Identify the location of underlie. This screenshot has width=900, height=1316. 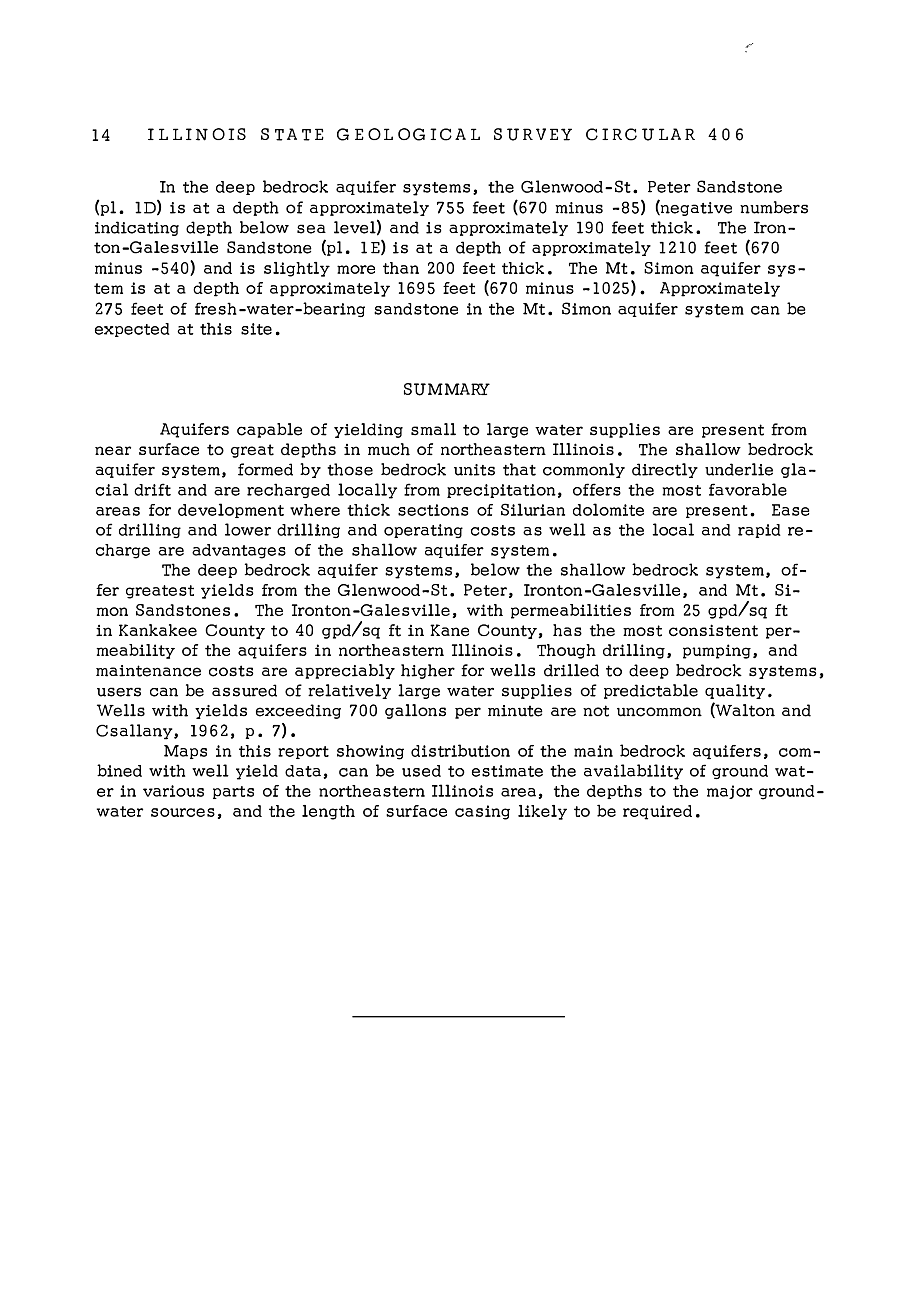
(739, 469).
